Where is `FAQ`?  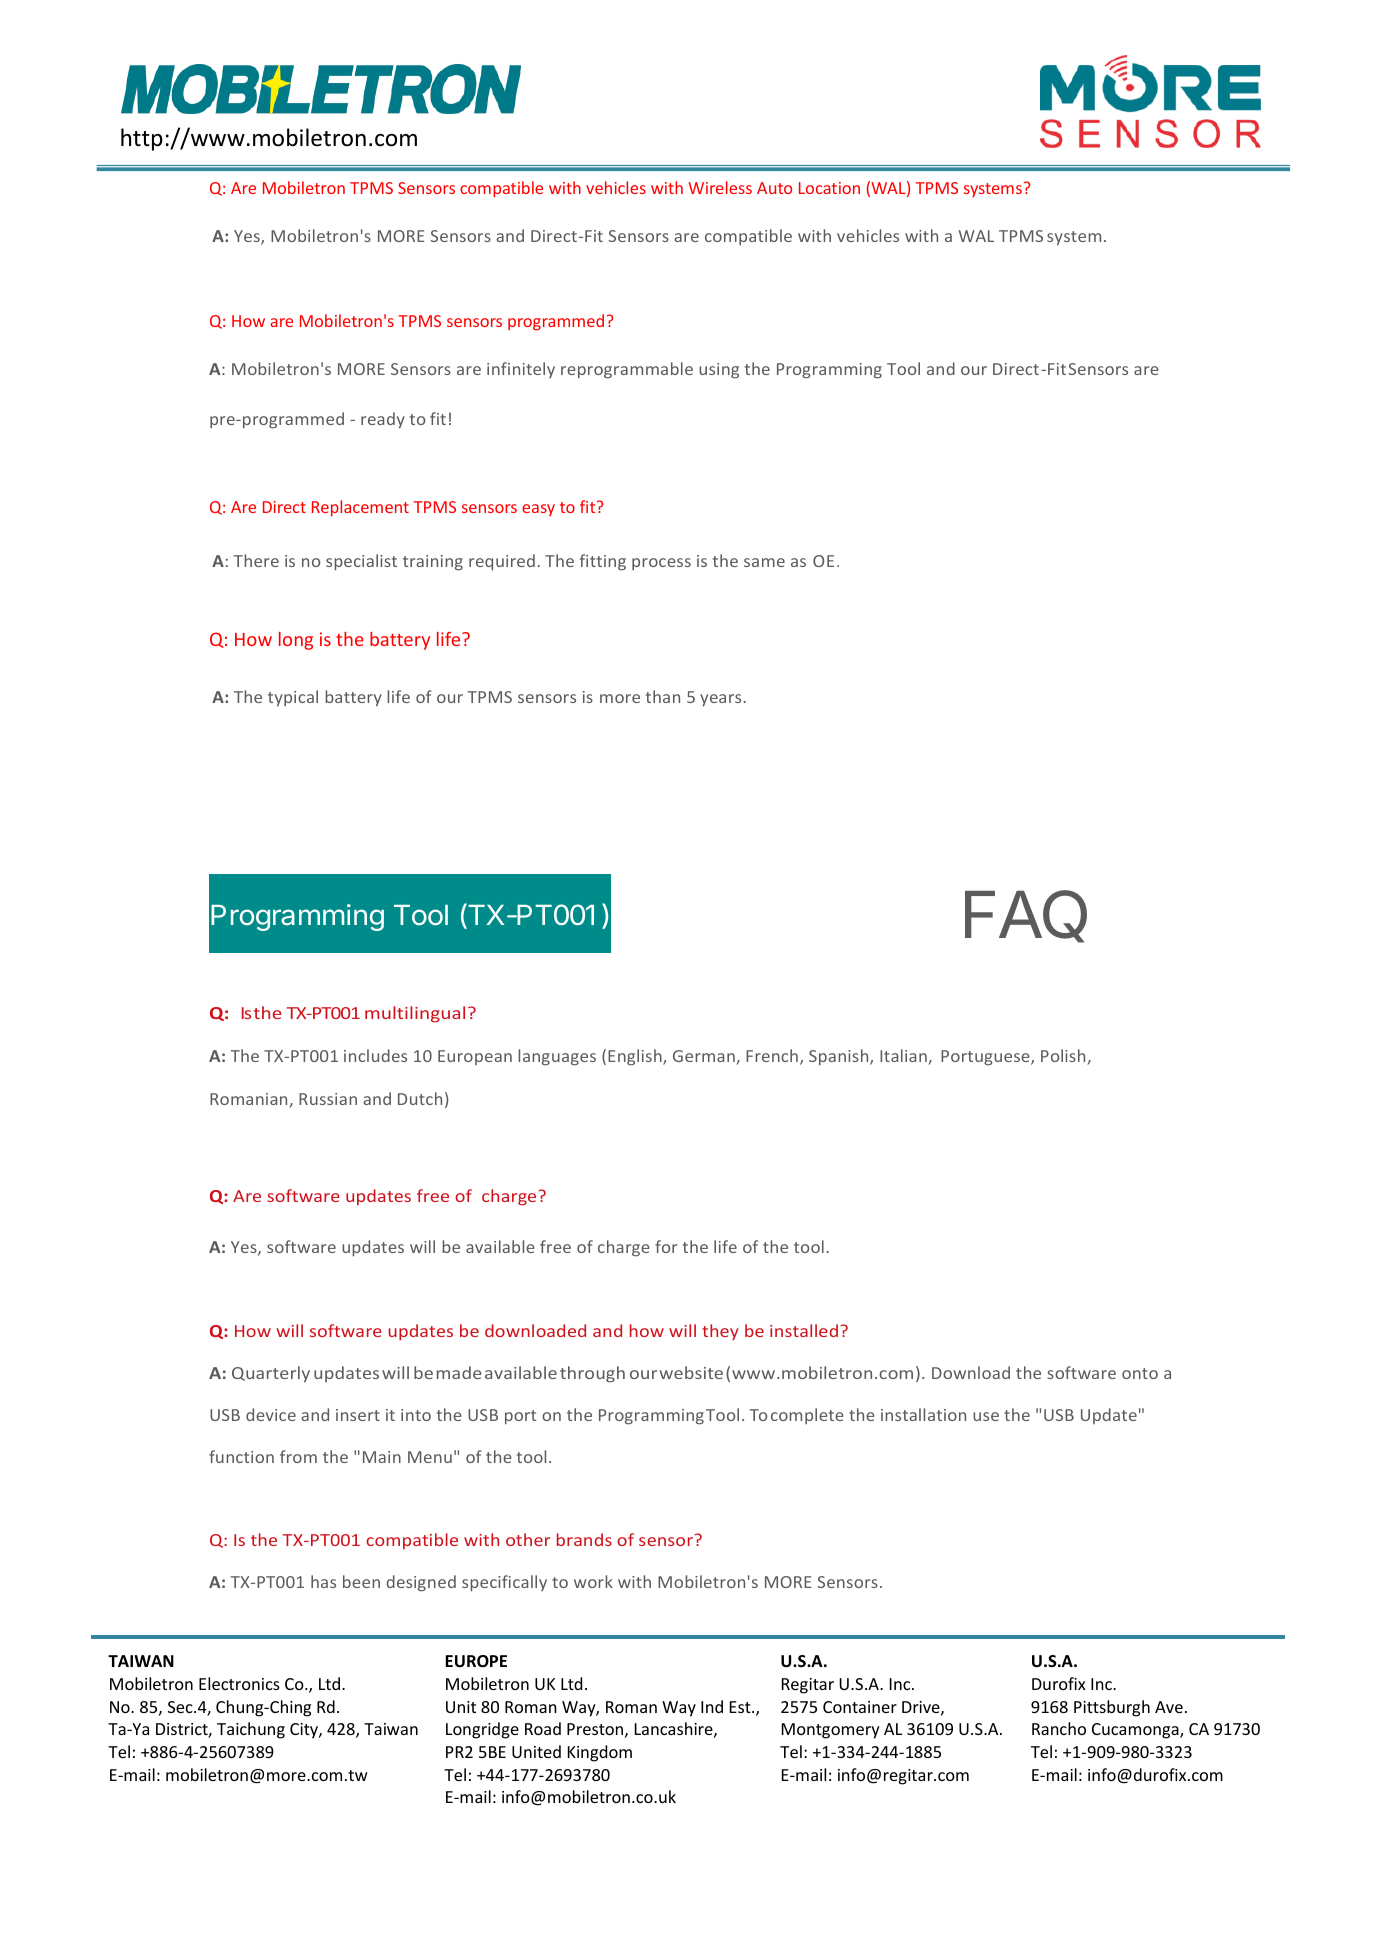 FAQ is located at coordinates (1026, 916).
